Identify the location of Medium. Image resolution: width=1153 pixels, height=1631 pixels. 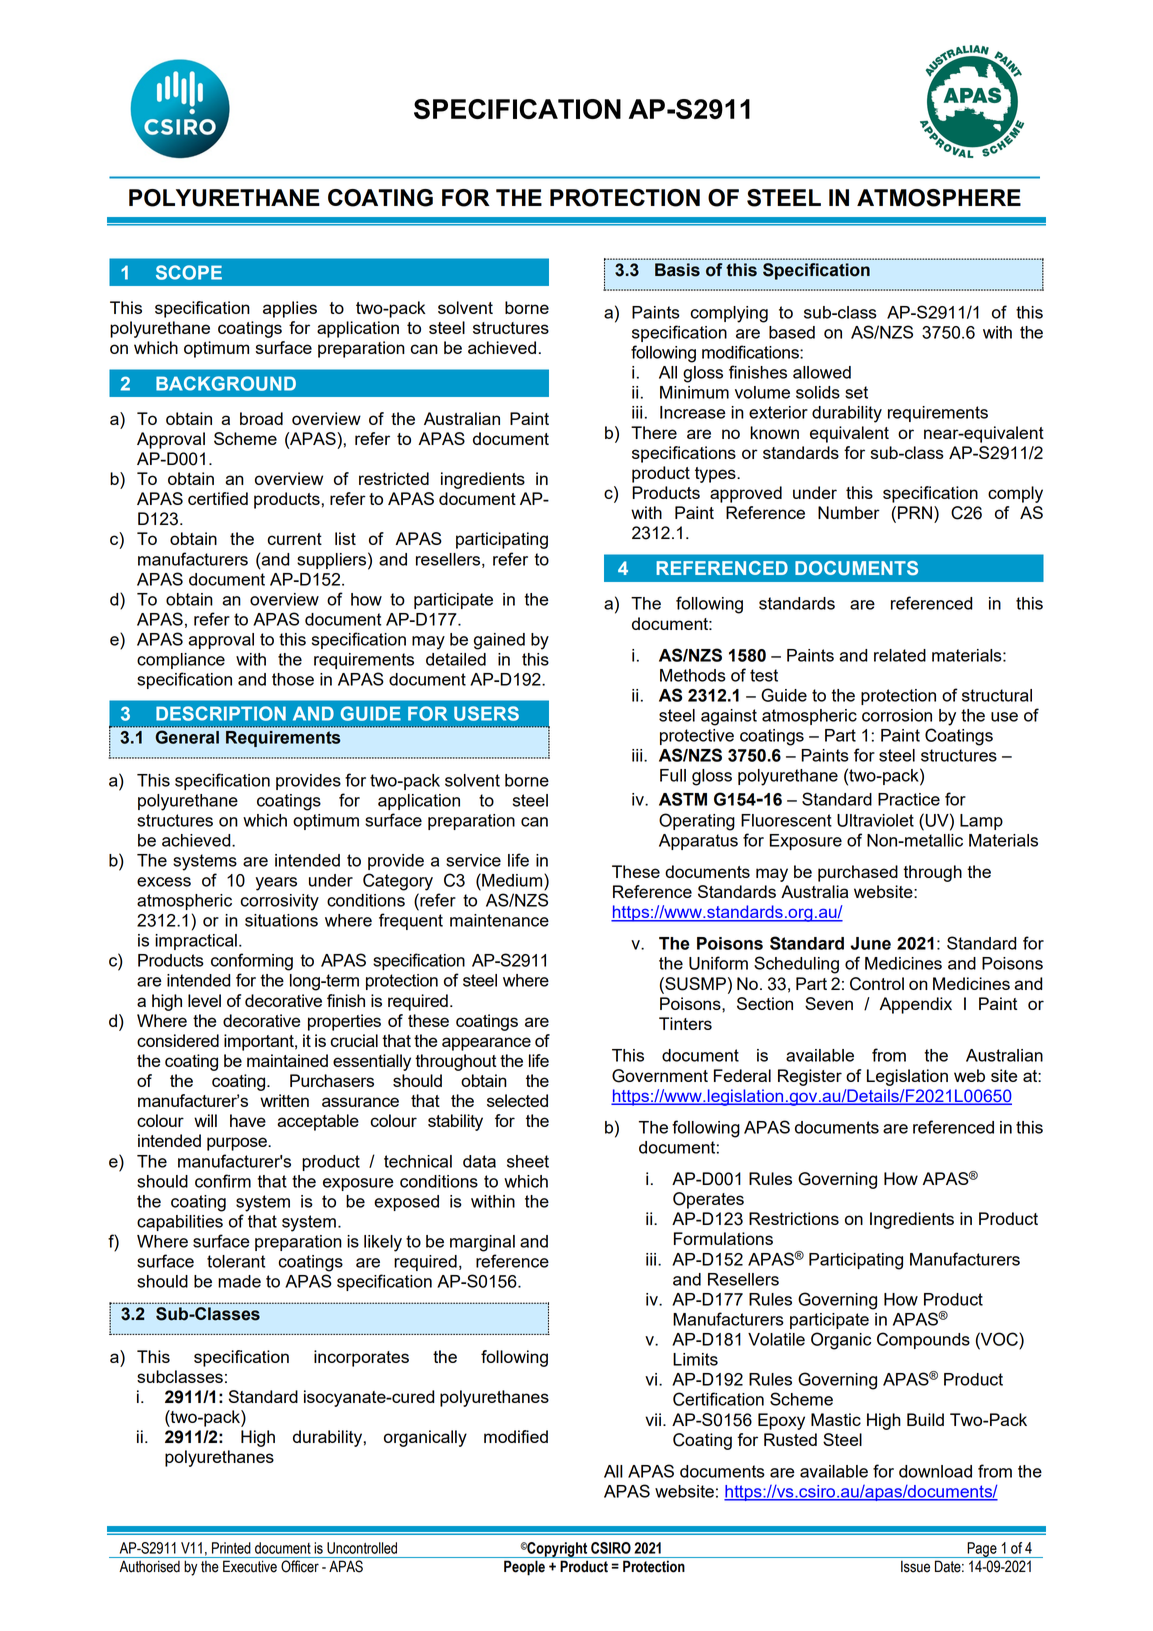
(512, 880).
